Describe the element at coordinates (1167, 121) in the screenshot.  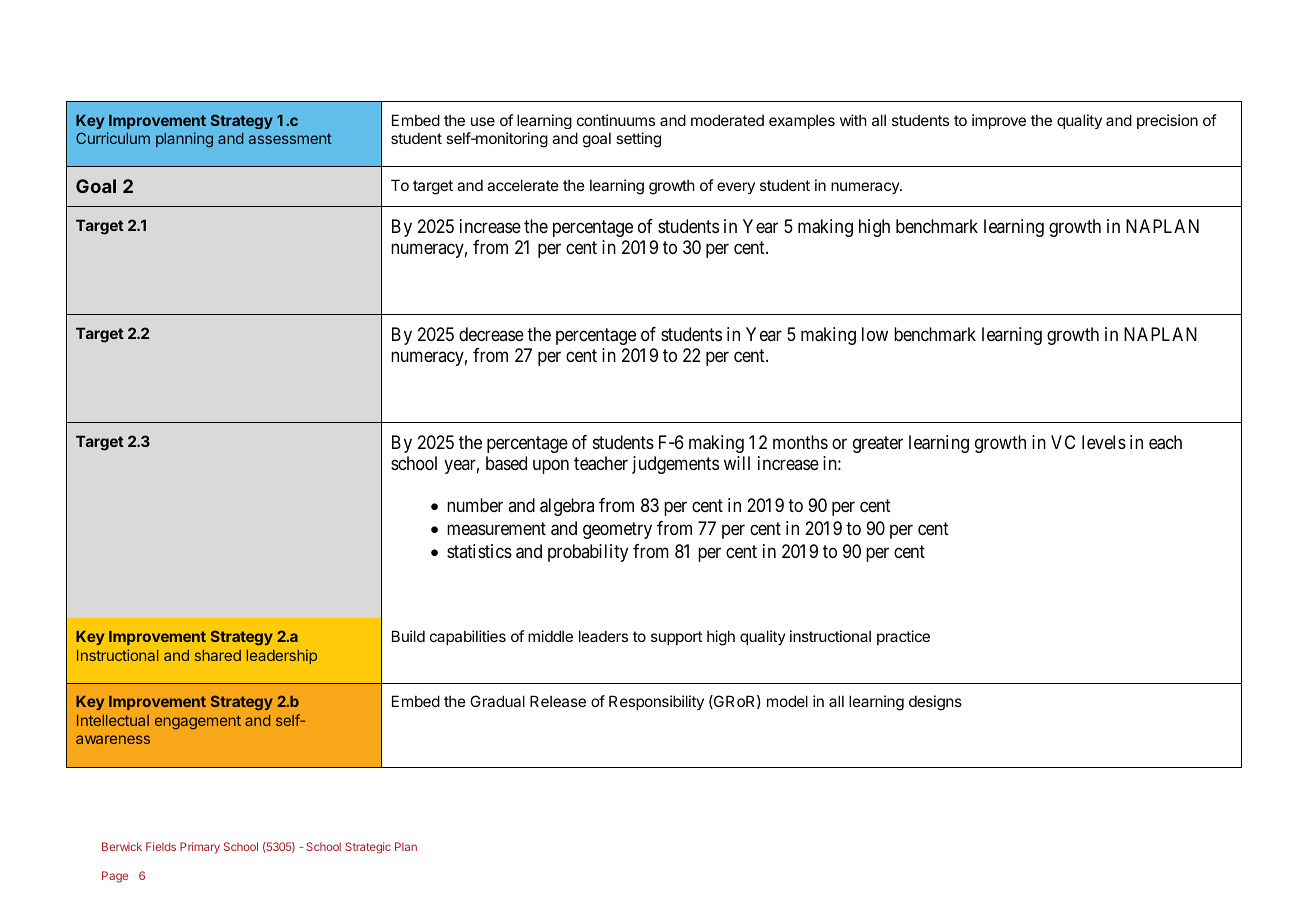
I see `precision` at that location.
